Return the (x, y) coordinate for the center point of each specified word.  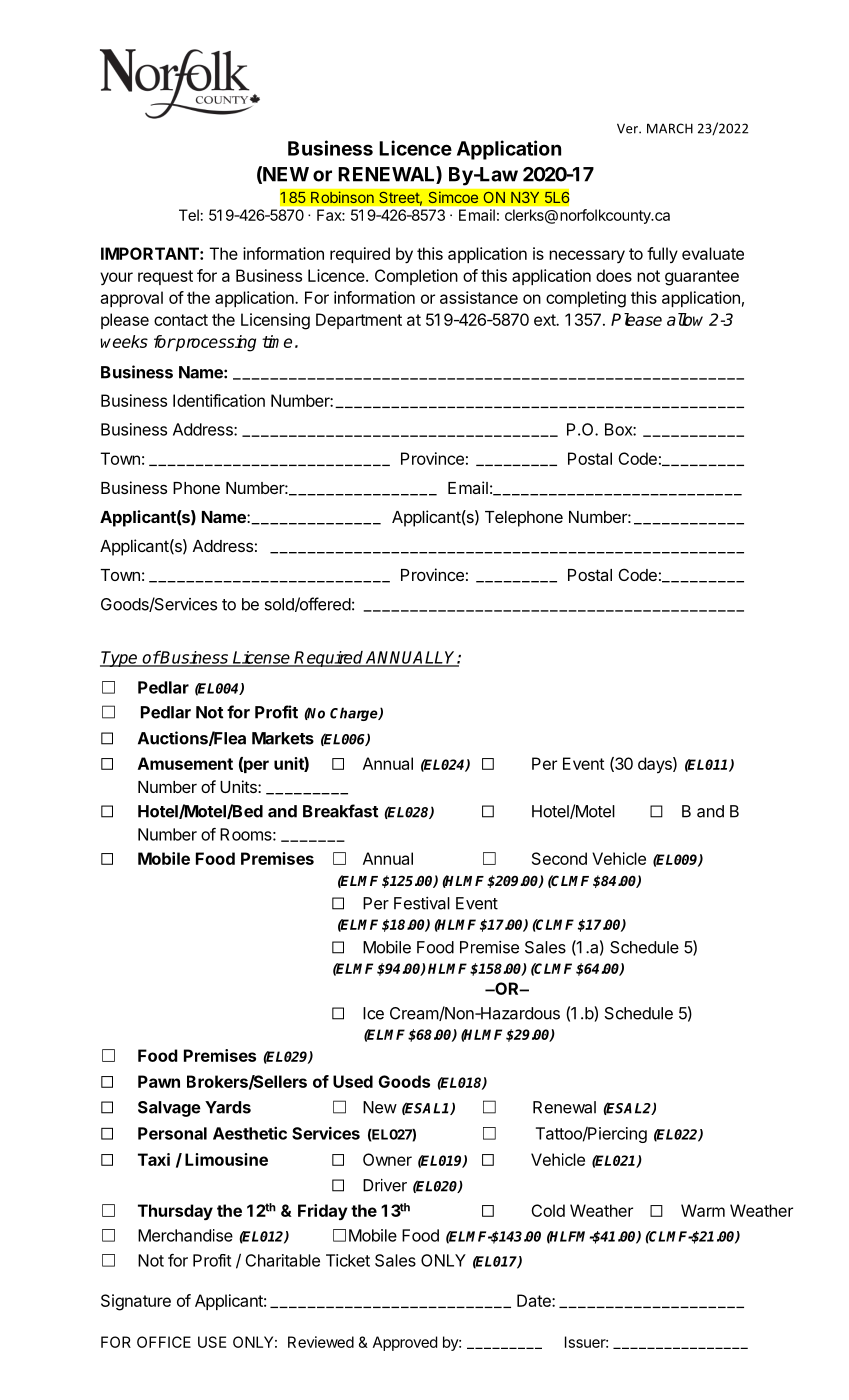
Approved (405, 1343)
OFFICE (164, 1342)
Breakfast (340, 811)
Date (535, 1300)
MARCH (670, 128)
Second (559, 858)
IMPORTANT (151, 253)
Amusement (185, 763)
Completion (416, 277)
